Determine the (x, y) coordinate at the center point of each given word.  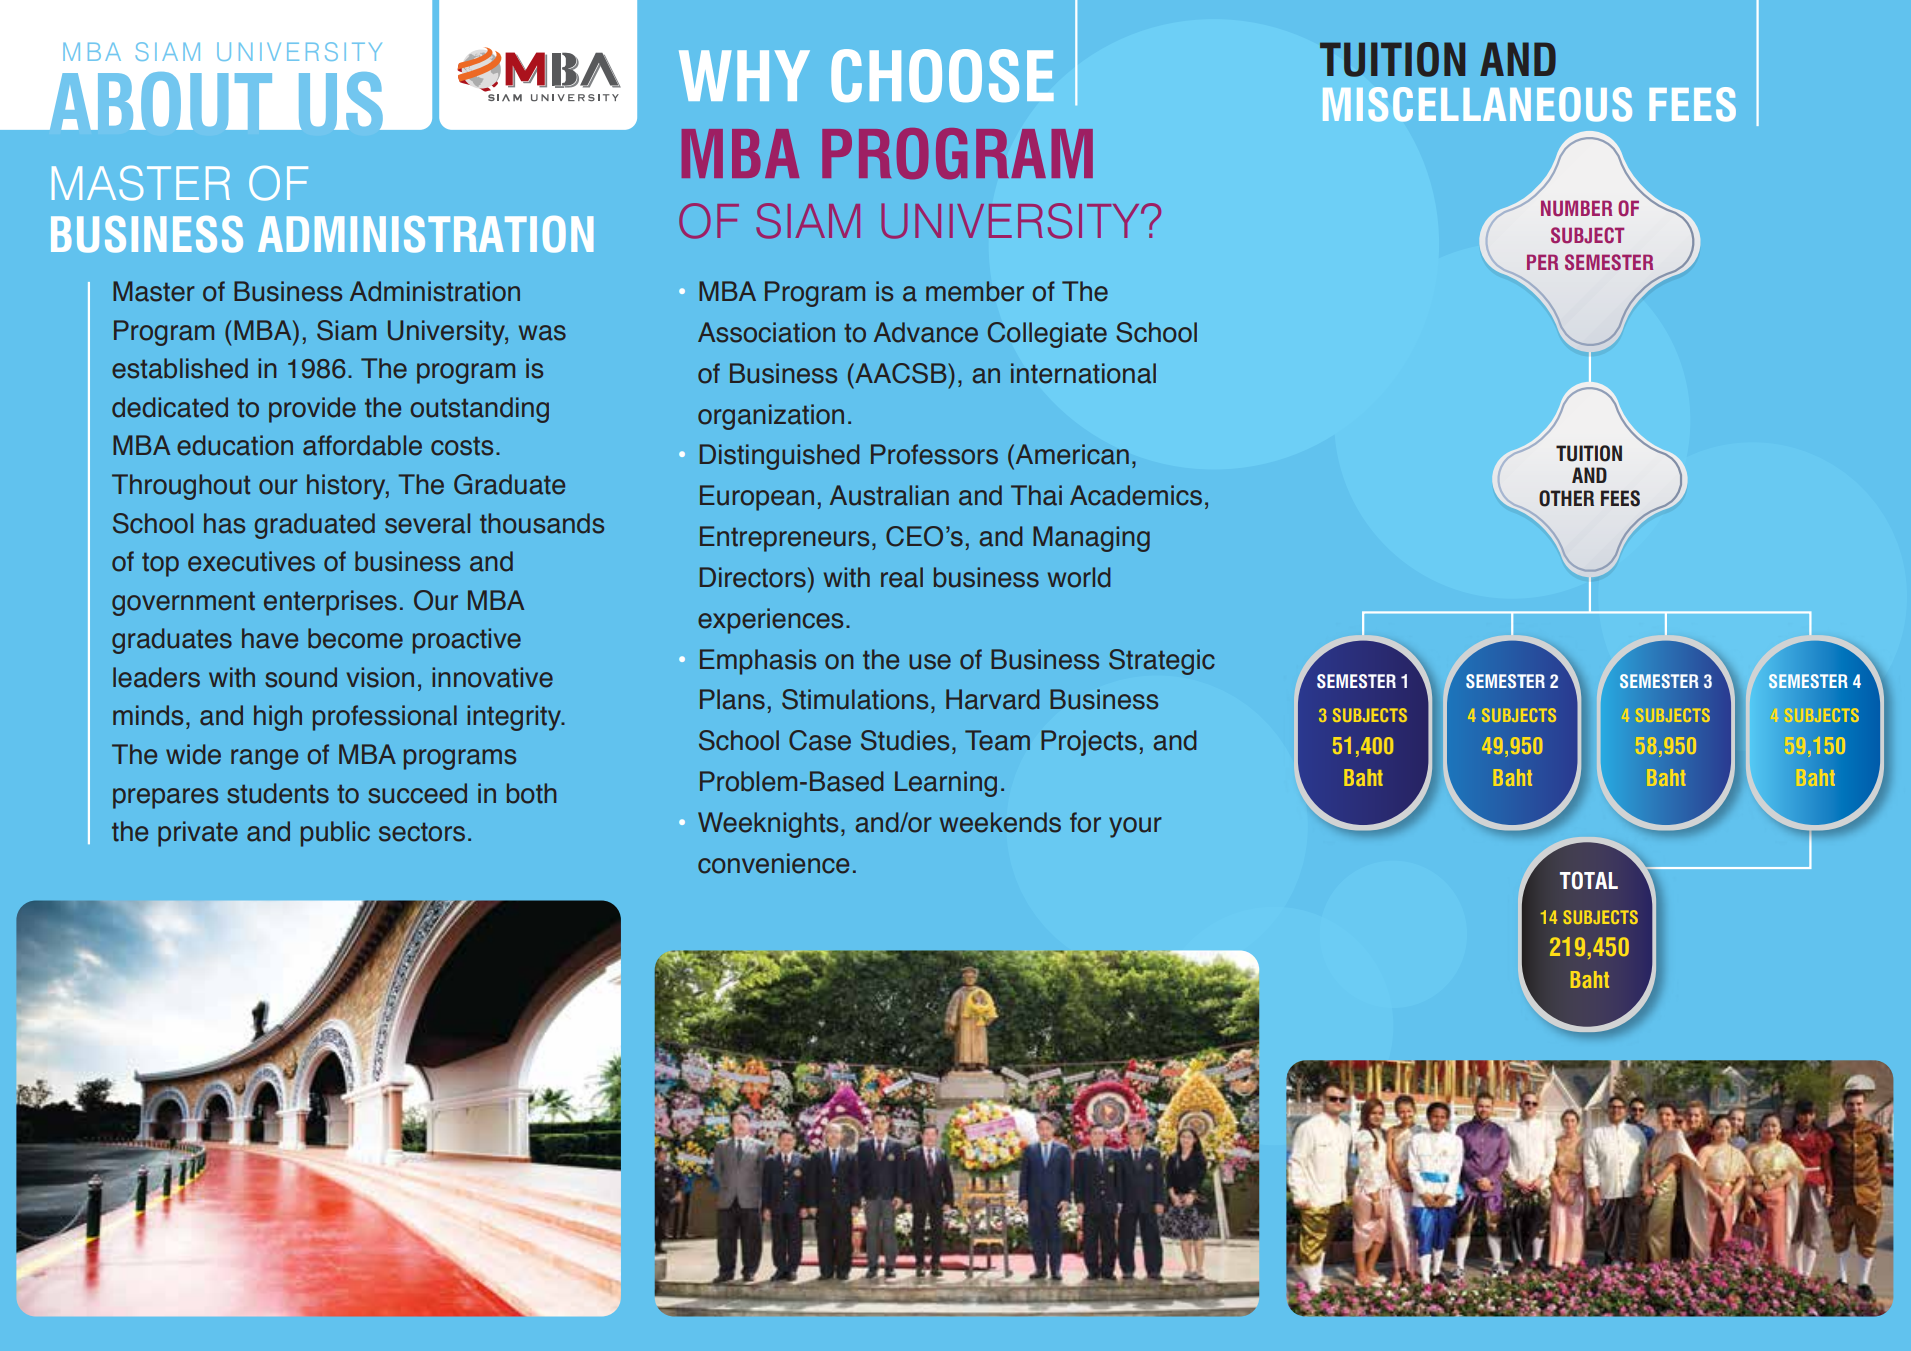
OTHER (1566, 498)
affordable (362, 445)
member (975, 291)
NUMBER (1576, 208)
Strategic (1162, 662)
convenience (773, 863)
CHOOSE (942, 75)
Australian (889, 495)
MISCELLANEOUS (1477, 104)
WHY (744, 75)
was (542, 333)
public (335, 834)
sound (301, 677)
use (930, 662)
